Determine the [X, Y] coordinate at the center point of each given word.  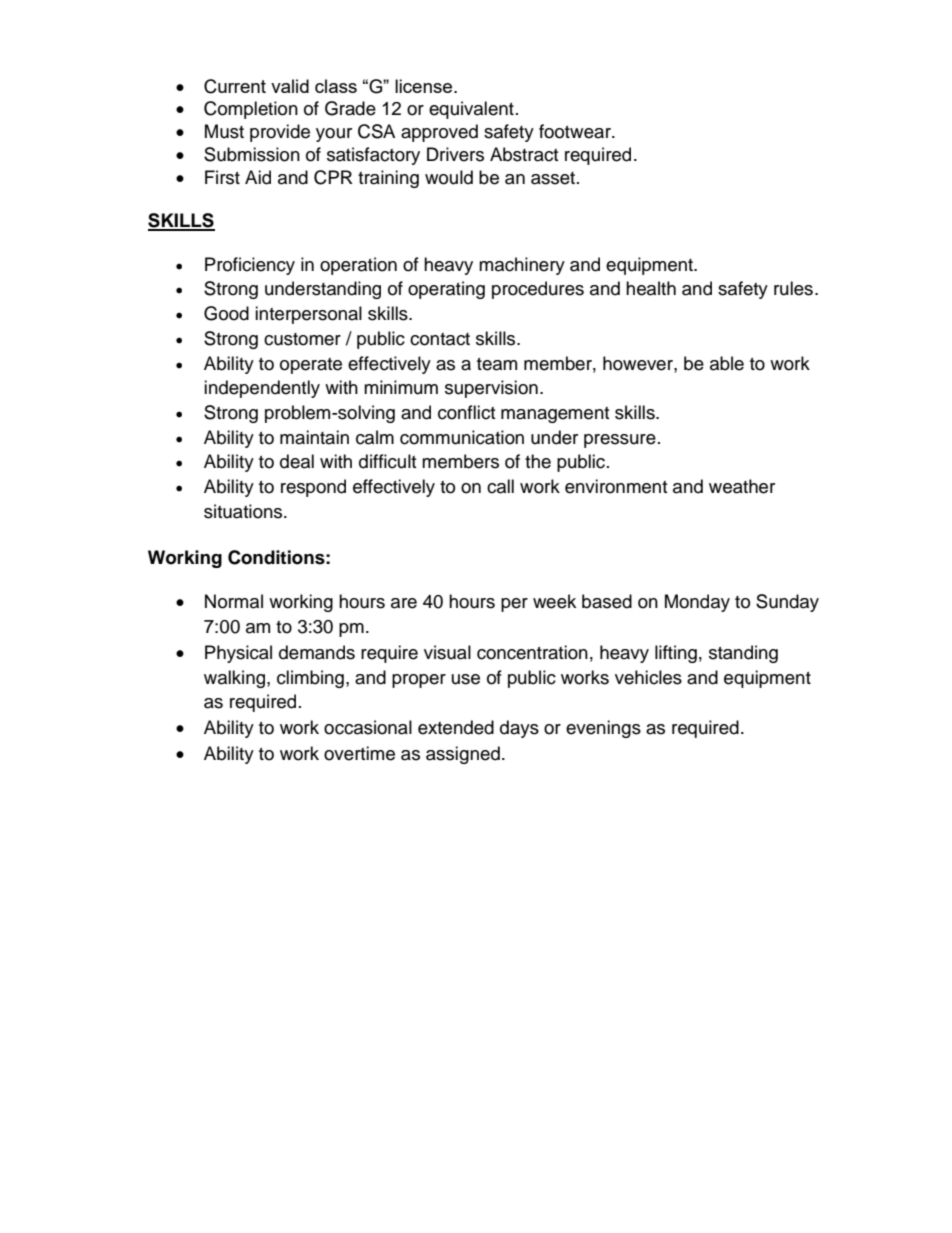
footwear [576, 131]
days [519, 729]
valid [290, 86]
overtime [359, 753]
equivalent [471, 110]
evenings [603, 729]
